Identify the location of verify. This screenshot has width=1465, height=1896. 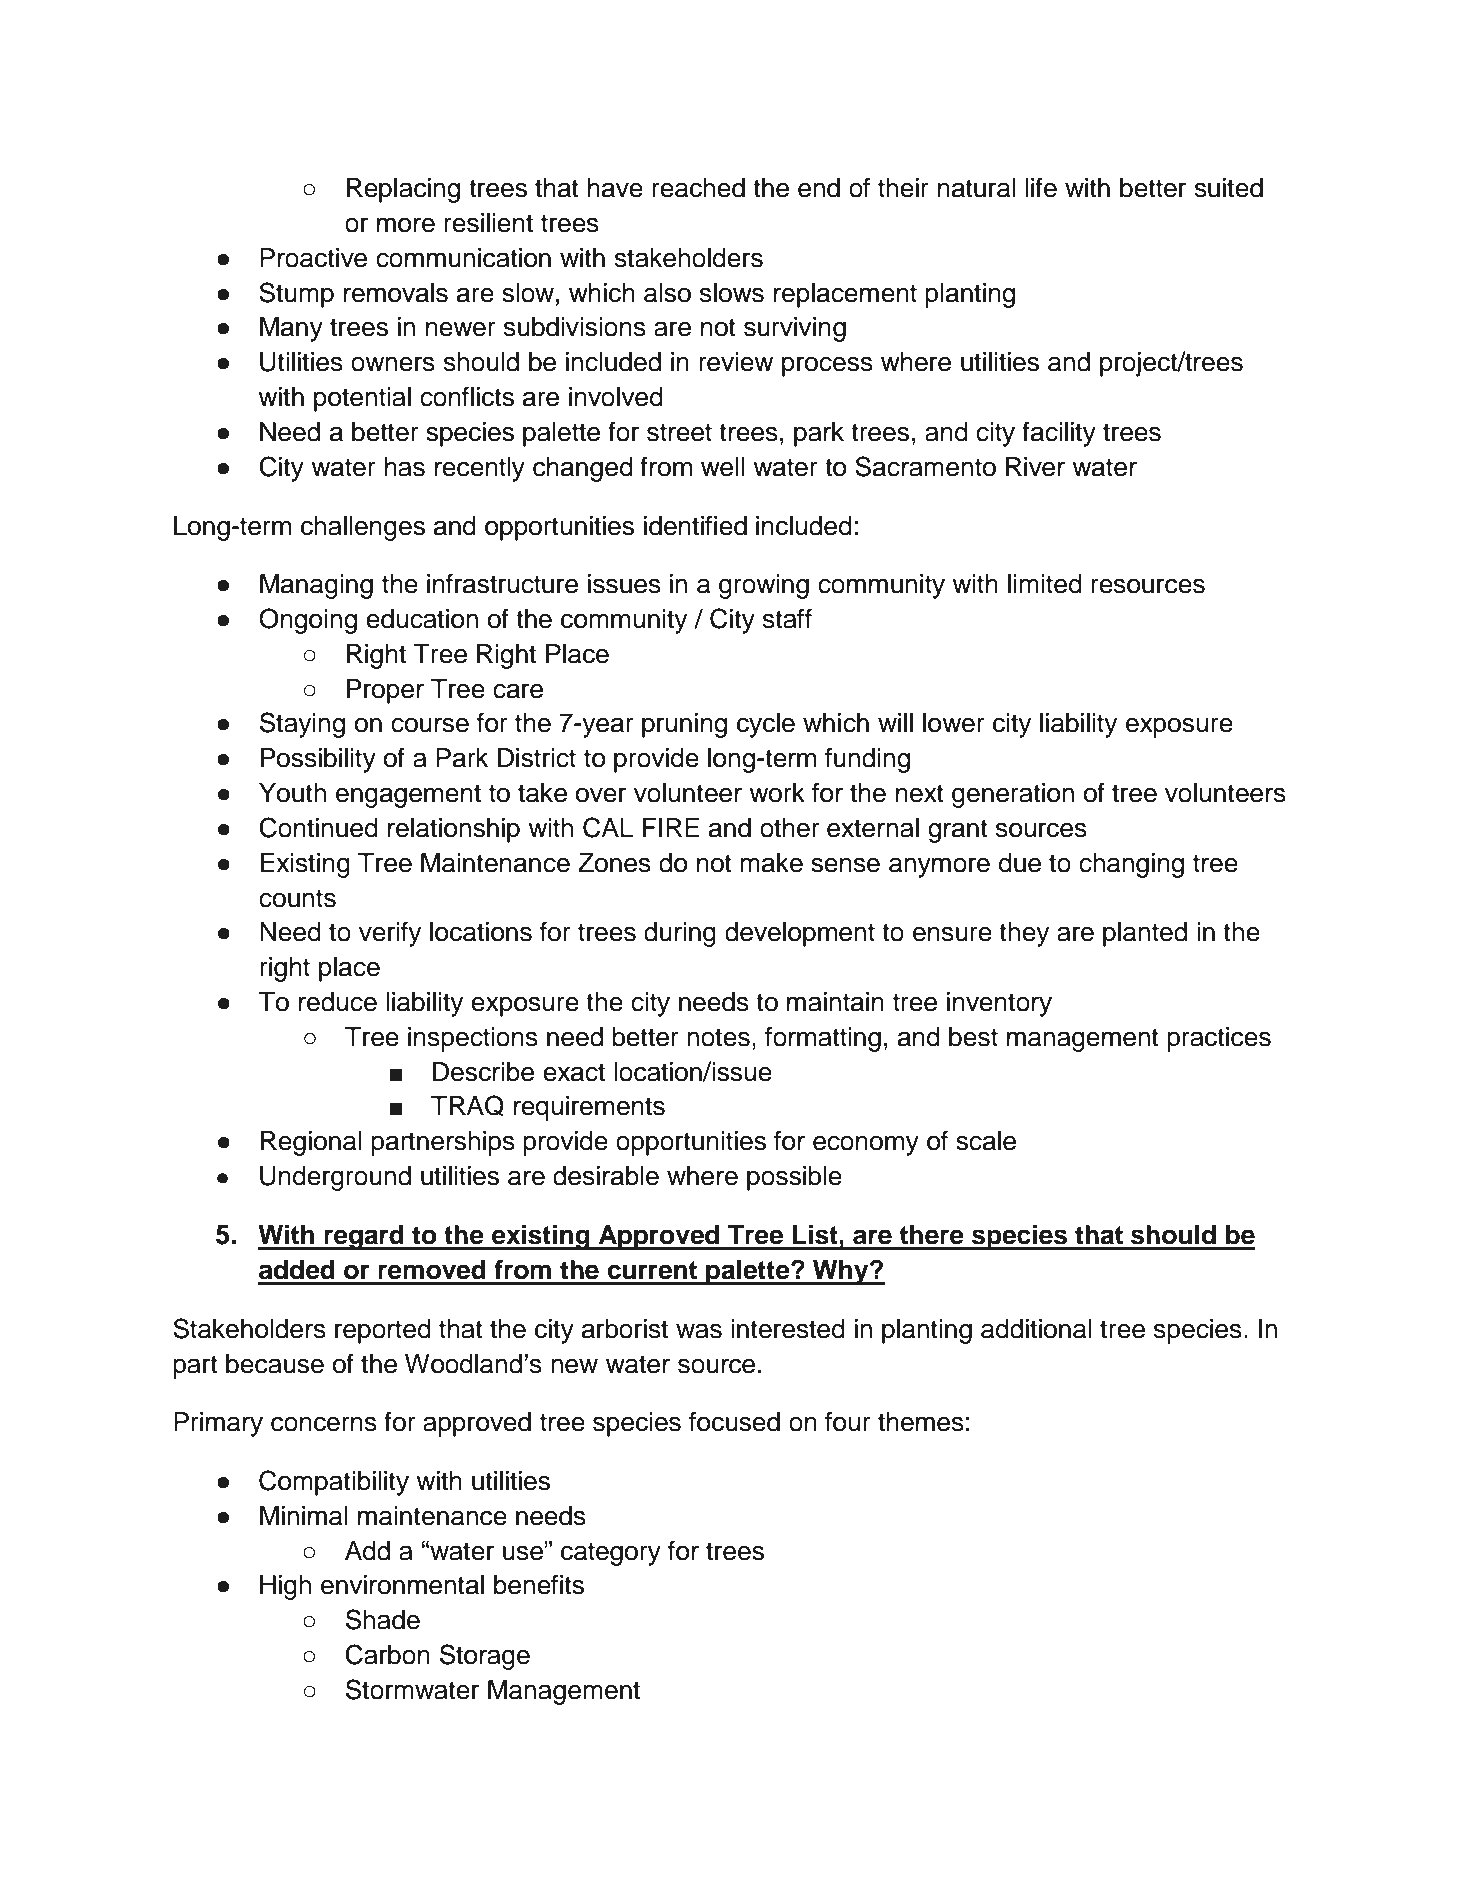
(390, 934).
